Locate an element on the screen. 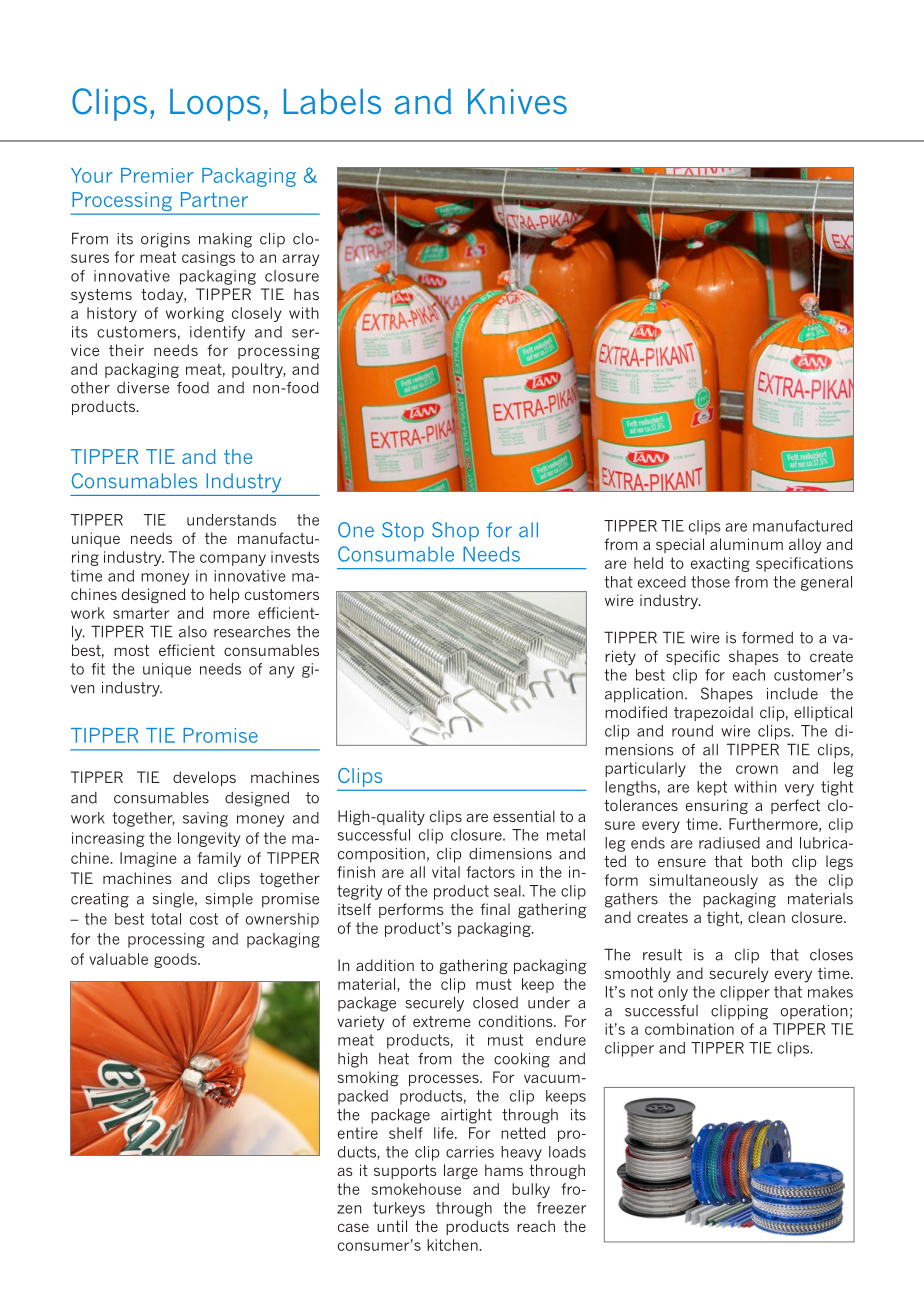 This screenshot has height=1308, width=924. Labels is located at coordinates (332, 101).
